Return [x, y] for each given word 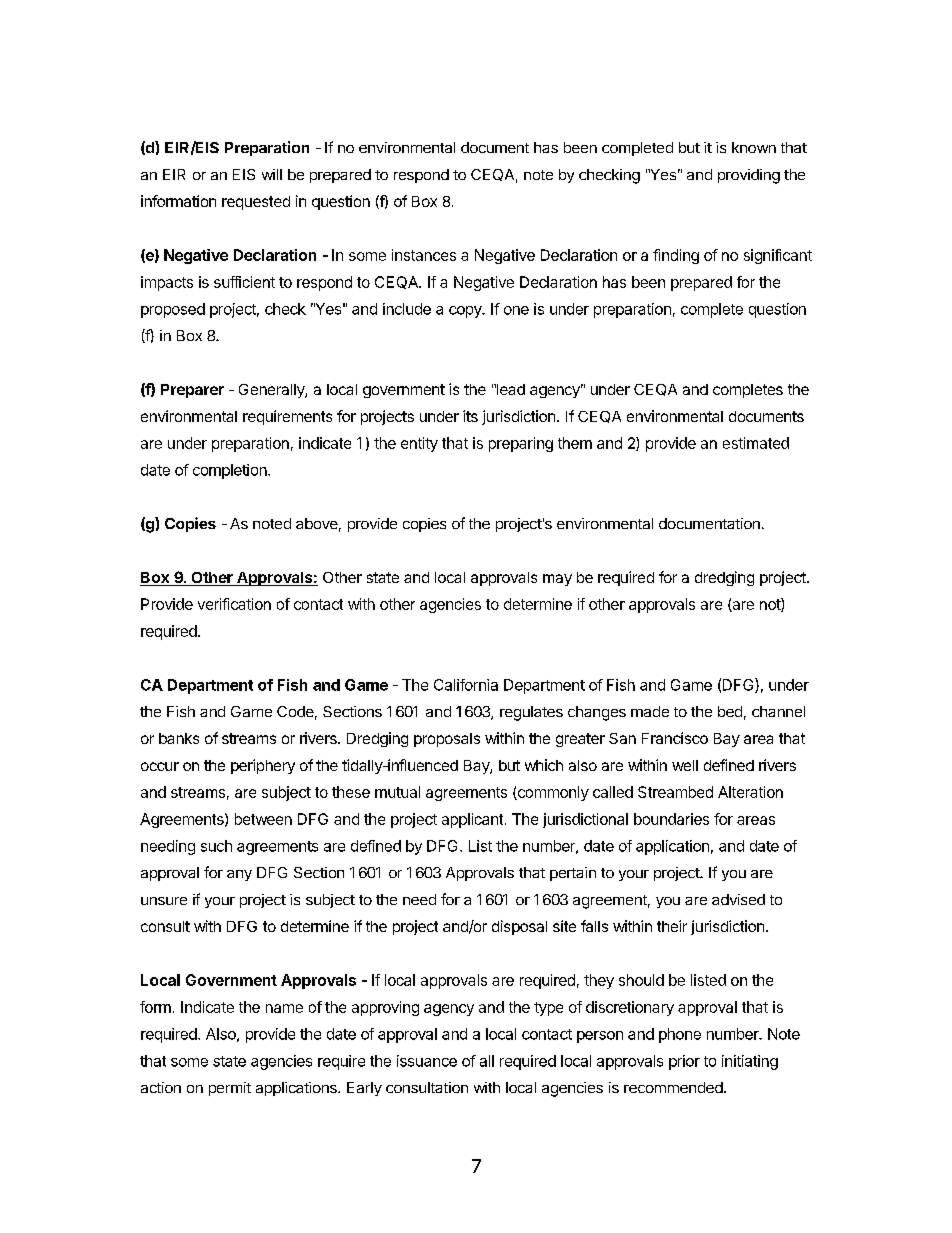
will [272, 174]
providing [749, 176]
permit [230, 1089]
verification [234, 604]
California [466, 685]
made [650, 711]
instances [424, 255]
